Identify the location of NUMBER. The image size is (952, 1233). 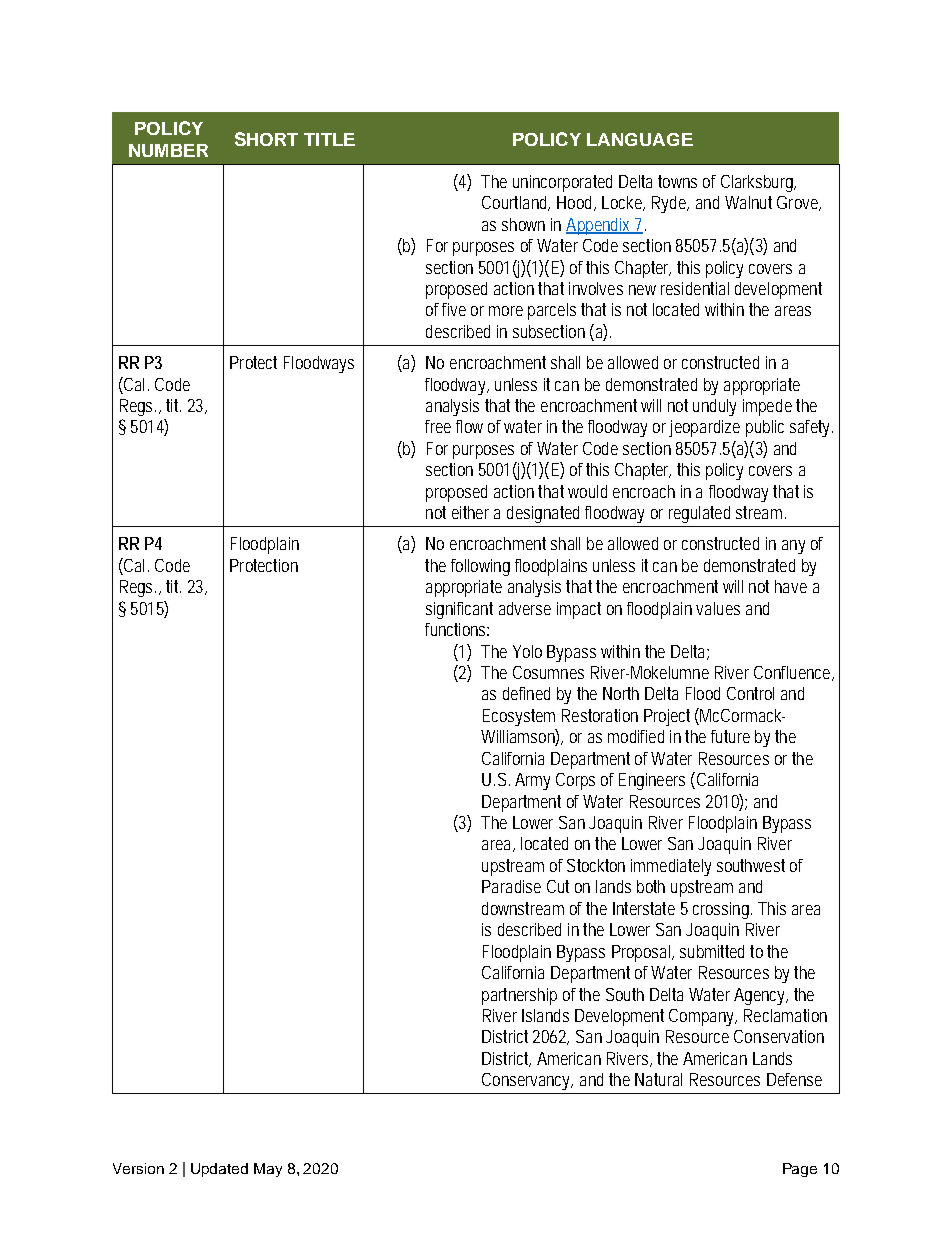
(168, 150).
